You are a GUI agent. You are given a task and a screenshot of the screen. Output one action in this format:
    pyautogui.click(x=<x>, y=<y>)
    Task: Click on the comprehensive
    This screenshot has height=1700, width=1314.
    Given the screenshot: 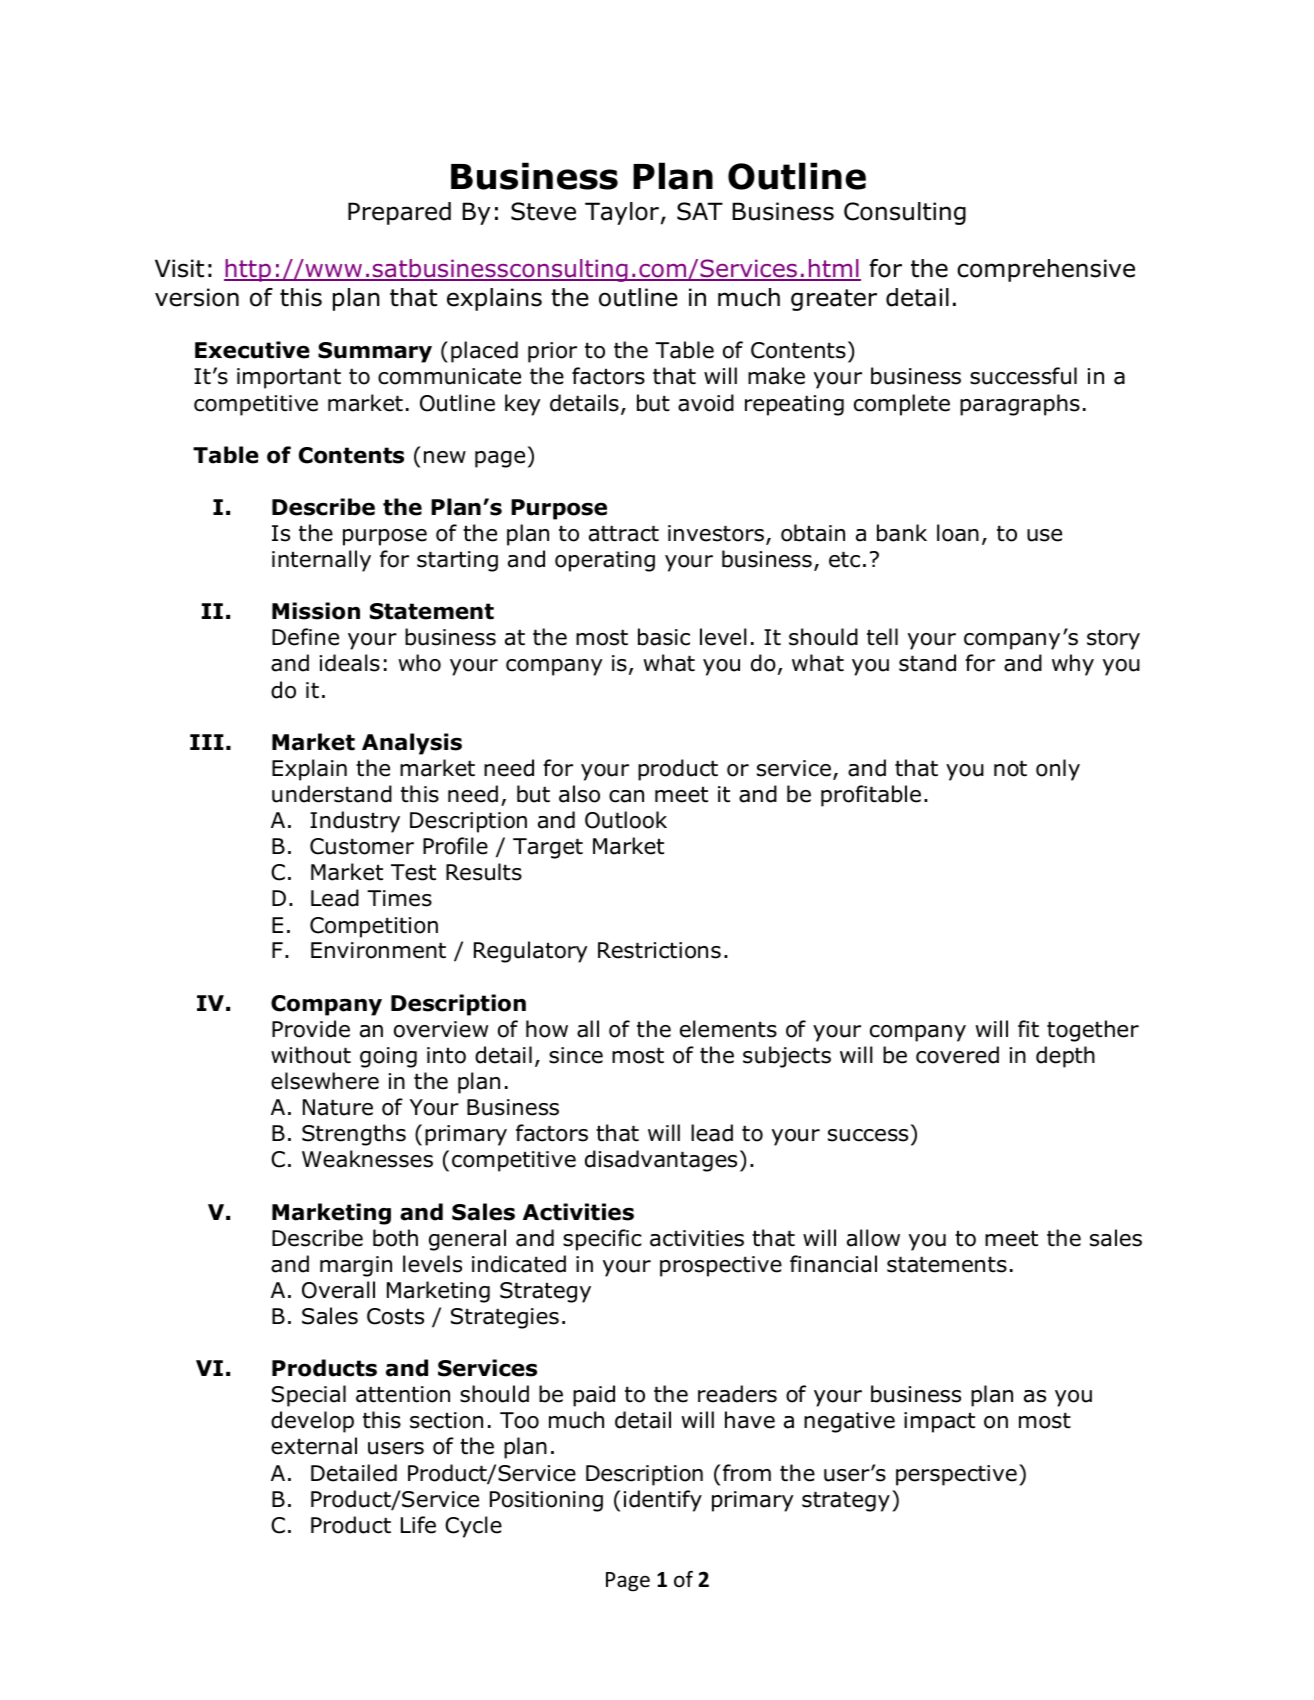 What is the action you would take?
    pyautogui.click(x=1046, y=270)
